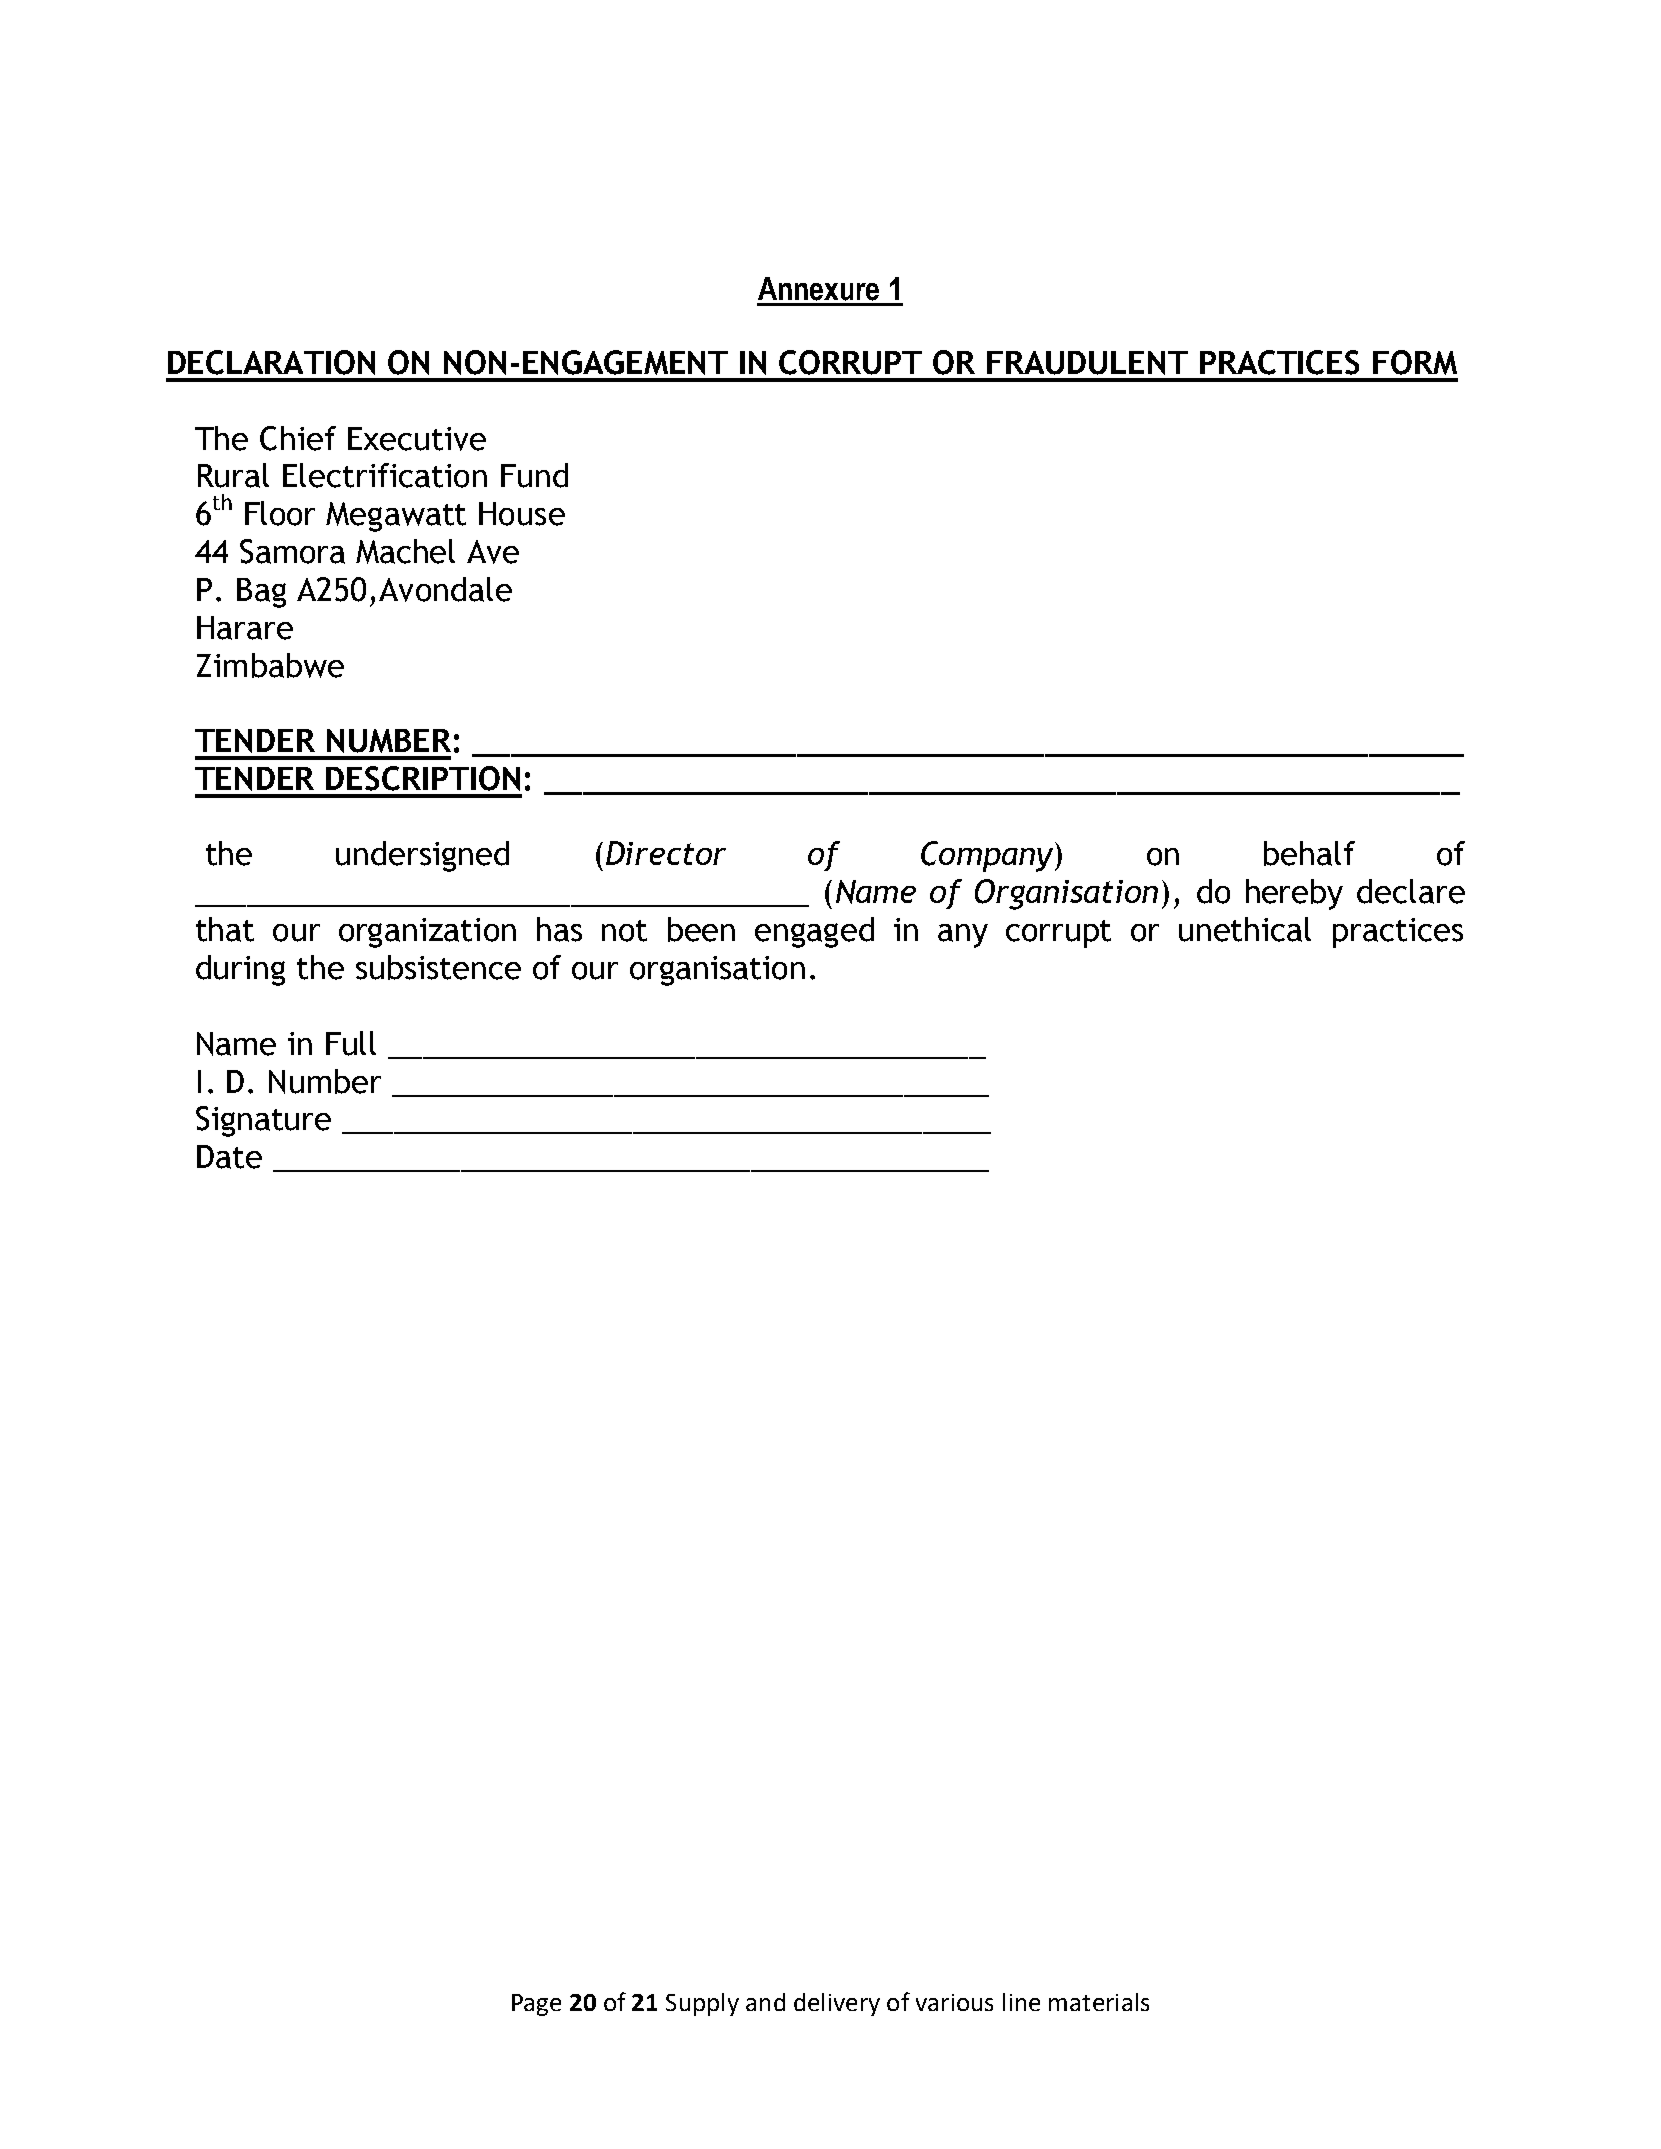 Image resolution: width=1661 pixels, height=2149 pixels. Describe the element at coordinates (427, 933) in the screenshot. I see `organization` at that location.
